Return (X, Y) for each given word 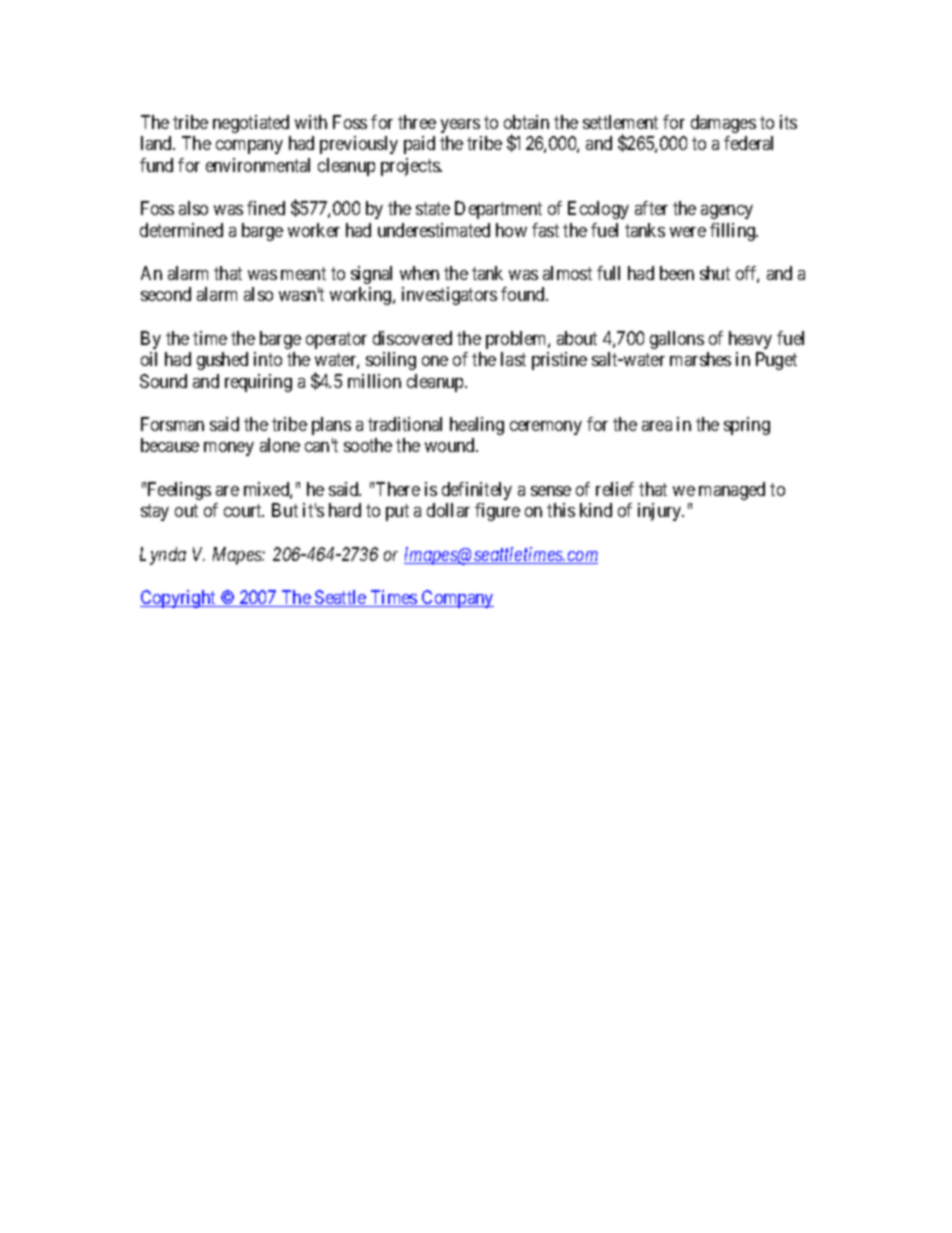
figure (497, 512)
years (460, 126)
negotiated (251, 124)
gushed (222, 361)
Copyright (179, 599)
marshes (700, 359)
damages (723, 124)
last (513, 359)
